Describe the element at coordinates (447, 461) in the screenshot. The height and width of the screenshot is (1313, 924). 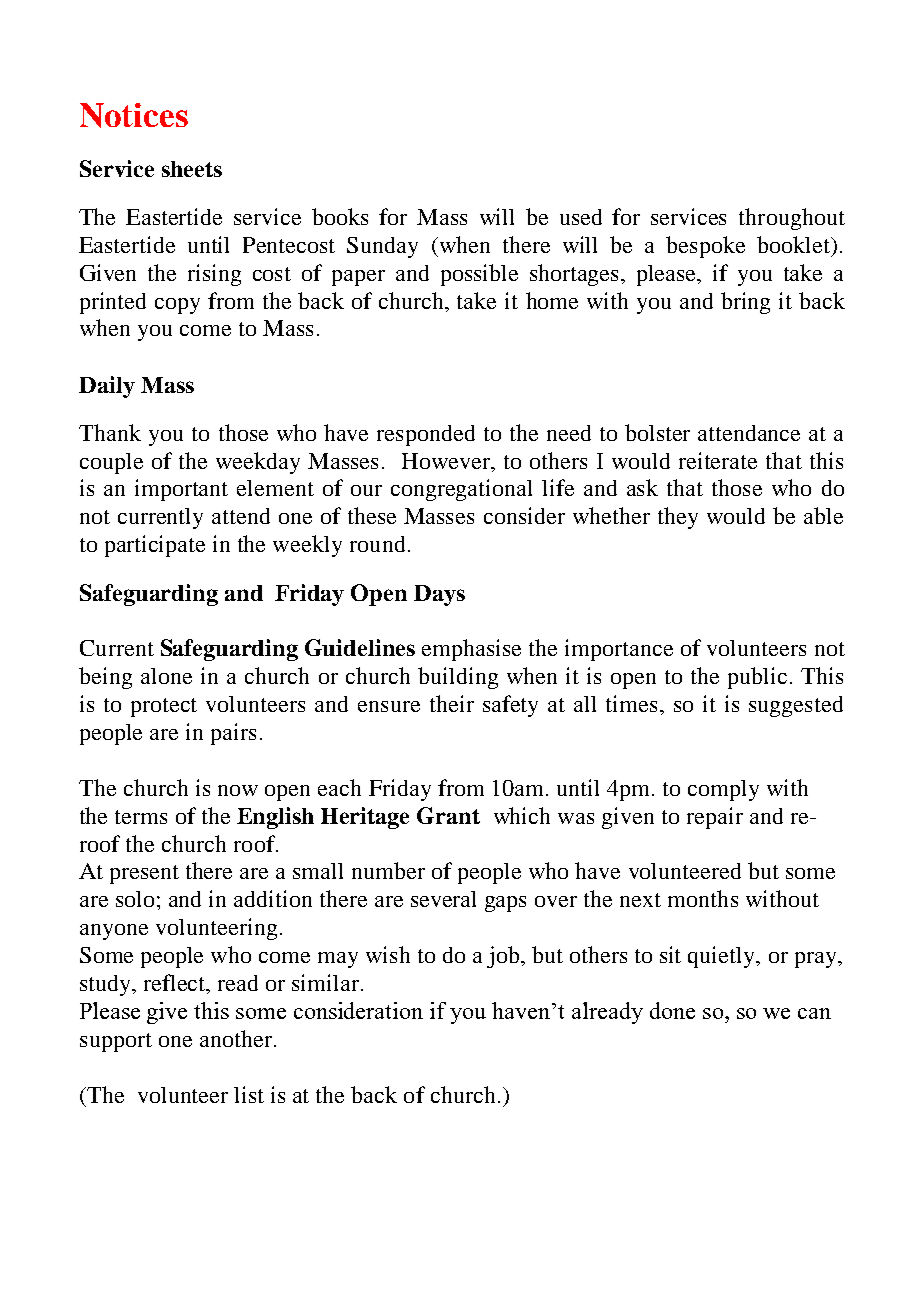
I see `However` at that location.
